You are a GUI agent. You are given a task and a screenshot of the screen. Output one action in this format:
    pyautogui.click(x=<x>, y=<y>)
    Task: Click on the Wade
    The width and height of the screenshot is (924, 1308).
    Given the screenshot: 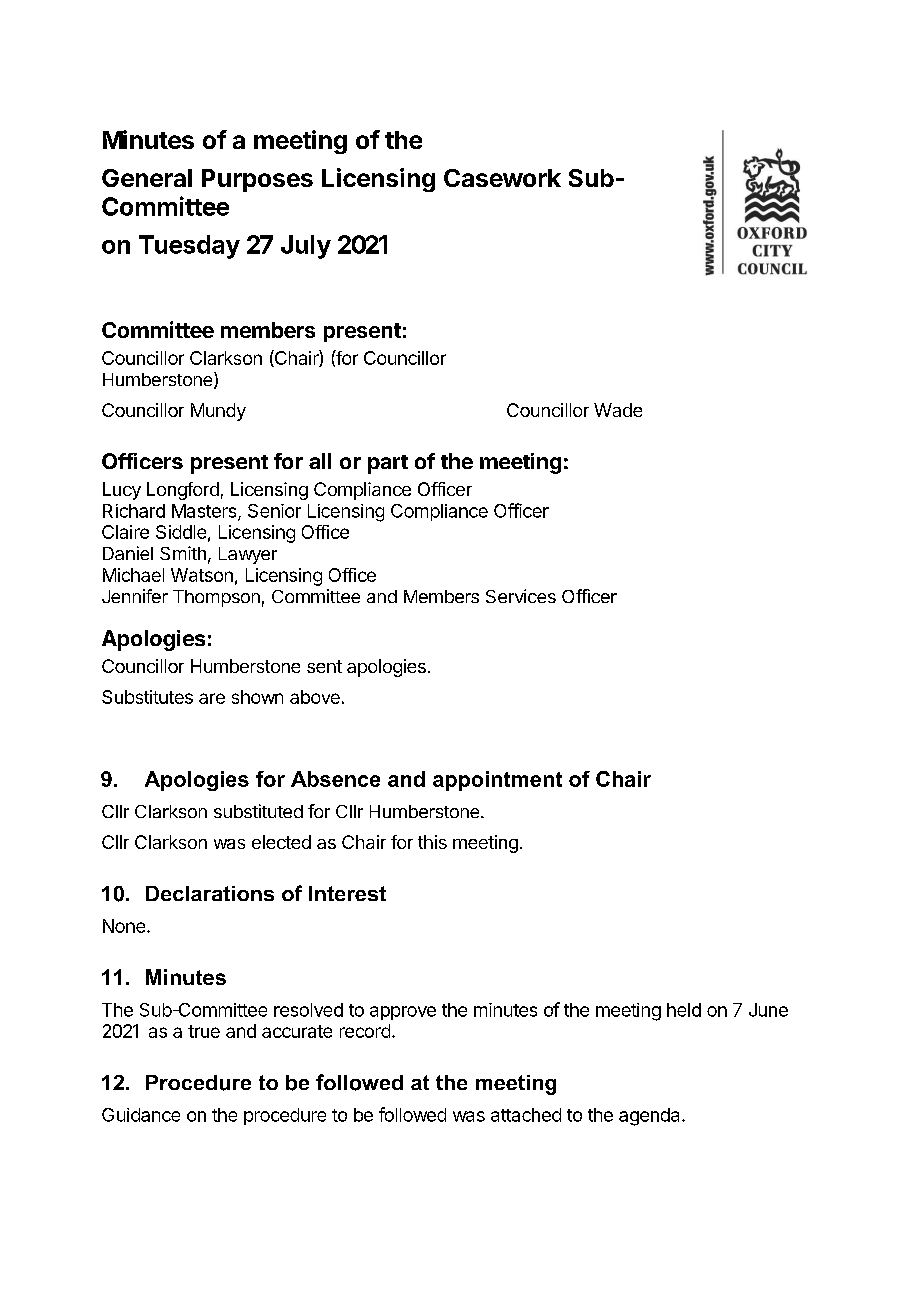 What is the action you would take?
    pyautogui.click(x=618, y=410)
